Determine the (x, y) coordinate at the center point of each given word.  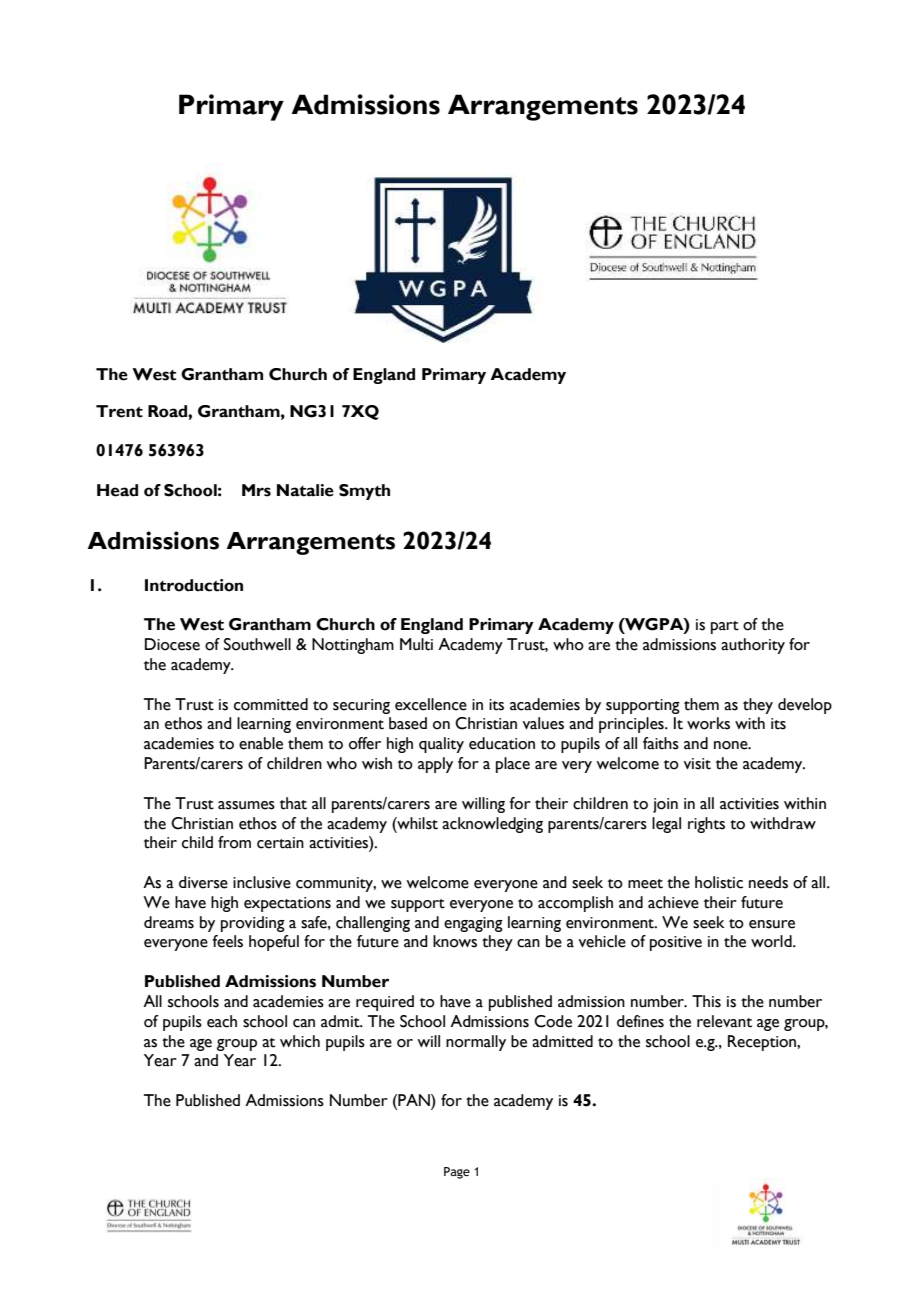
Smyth (364, 492)
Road (168, 411)
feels (227, 941)
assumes (246, 805)
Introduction (194, 585)
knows (455, 941)
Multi (416, 644)
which (300, 1041)
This (706, 1001)
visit (697, 764)
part (725, 627)
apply (435, 765)
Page (457, 1173)
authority (753, 646)
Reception (763, 1043)
